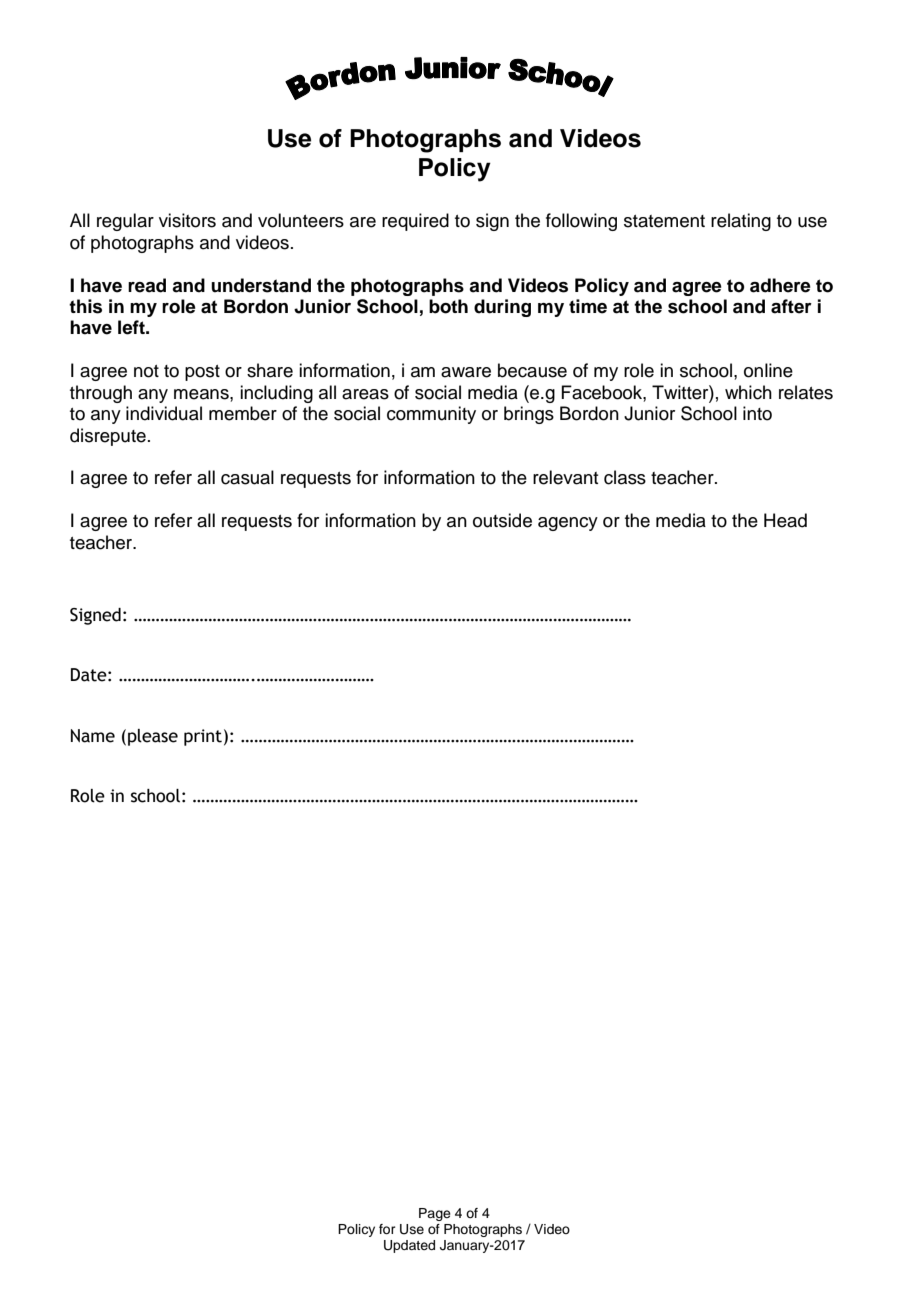 Image resolution: width=924 pixels, height=1308 pixels. What do you see at coordinates (741, 222) in the document?
I see `relating` at bounding box center [741, 222].
